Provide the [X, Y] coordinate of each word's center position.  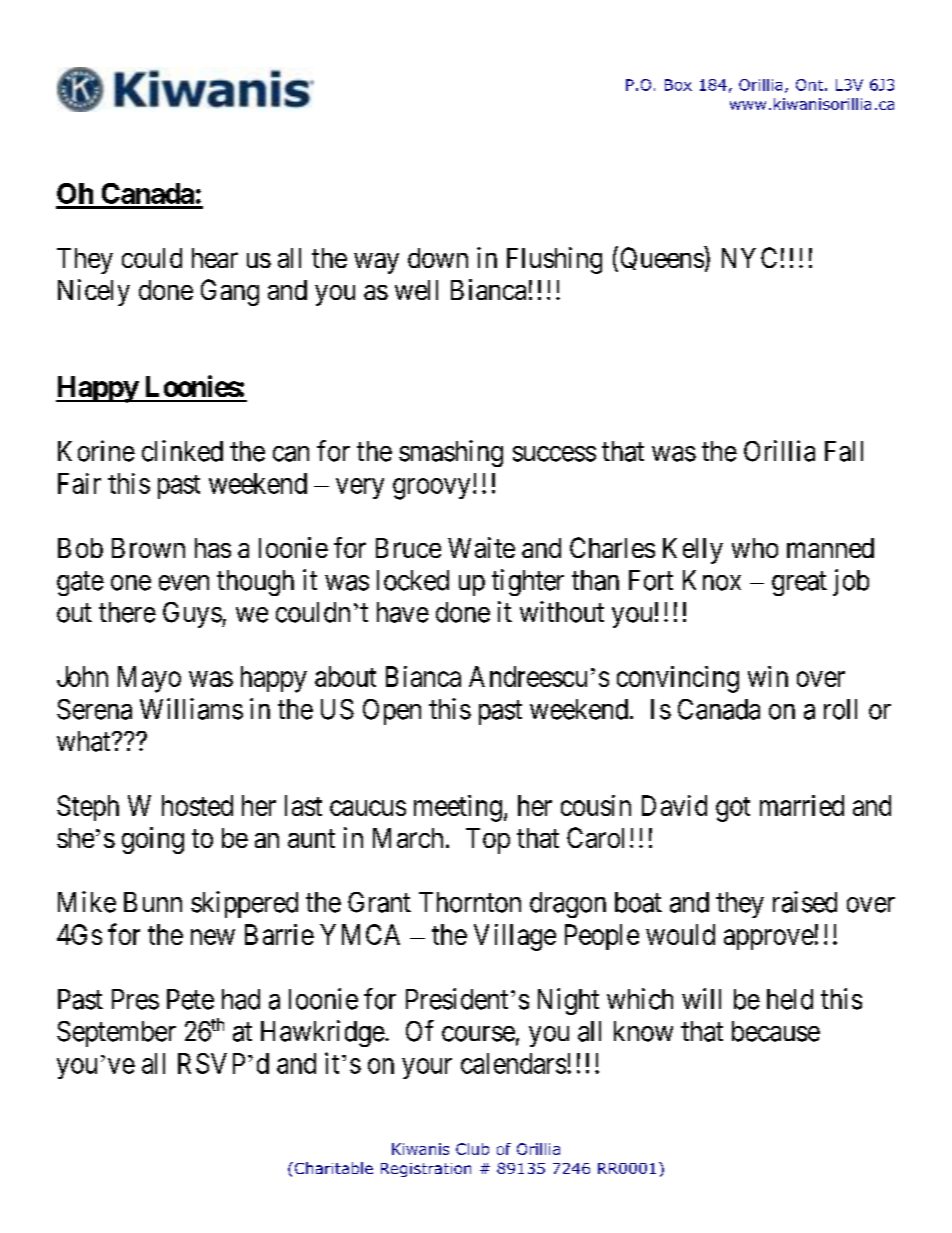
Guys [192, 615]
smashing [451, 453]
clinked [182, 451]
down [438, 258]
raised [805, 902]
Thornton [470, 902]
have [403, 612]
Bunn [153, 902]
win [768, 676]
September [116, 1034]
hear [215, 258]
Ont [809, 85]
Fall [844, 451]
